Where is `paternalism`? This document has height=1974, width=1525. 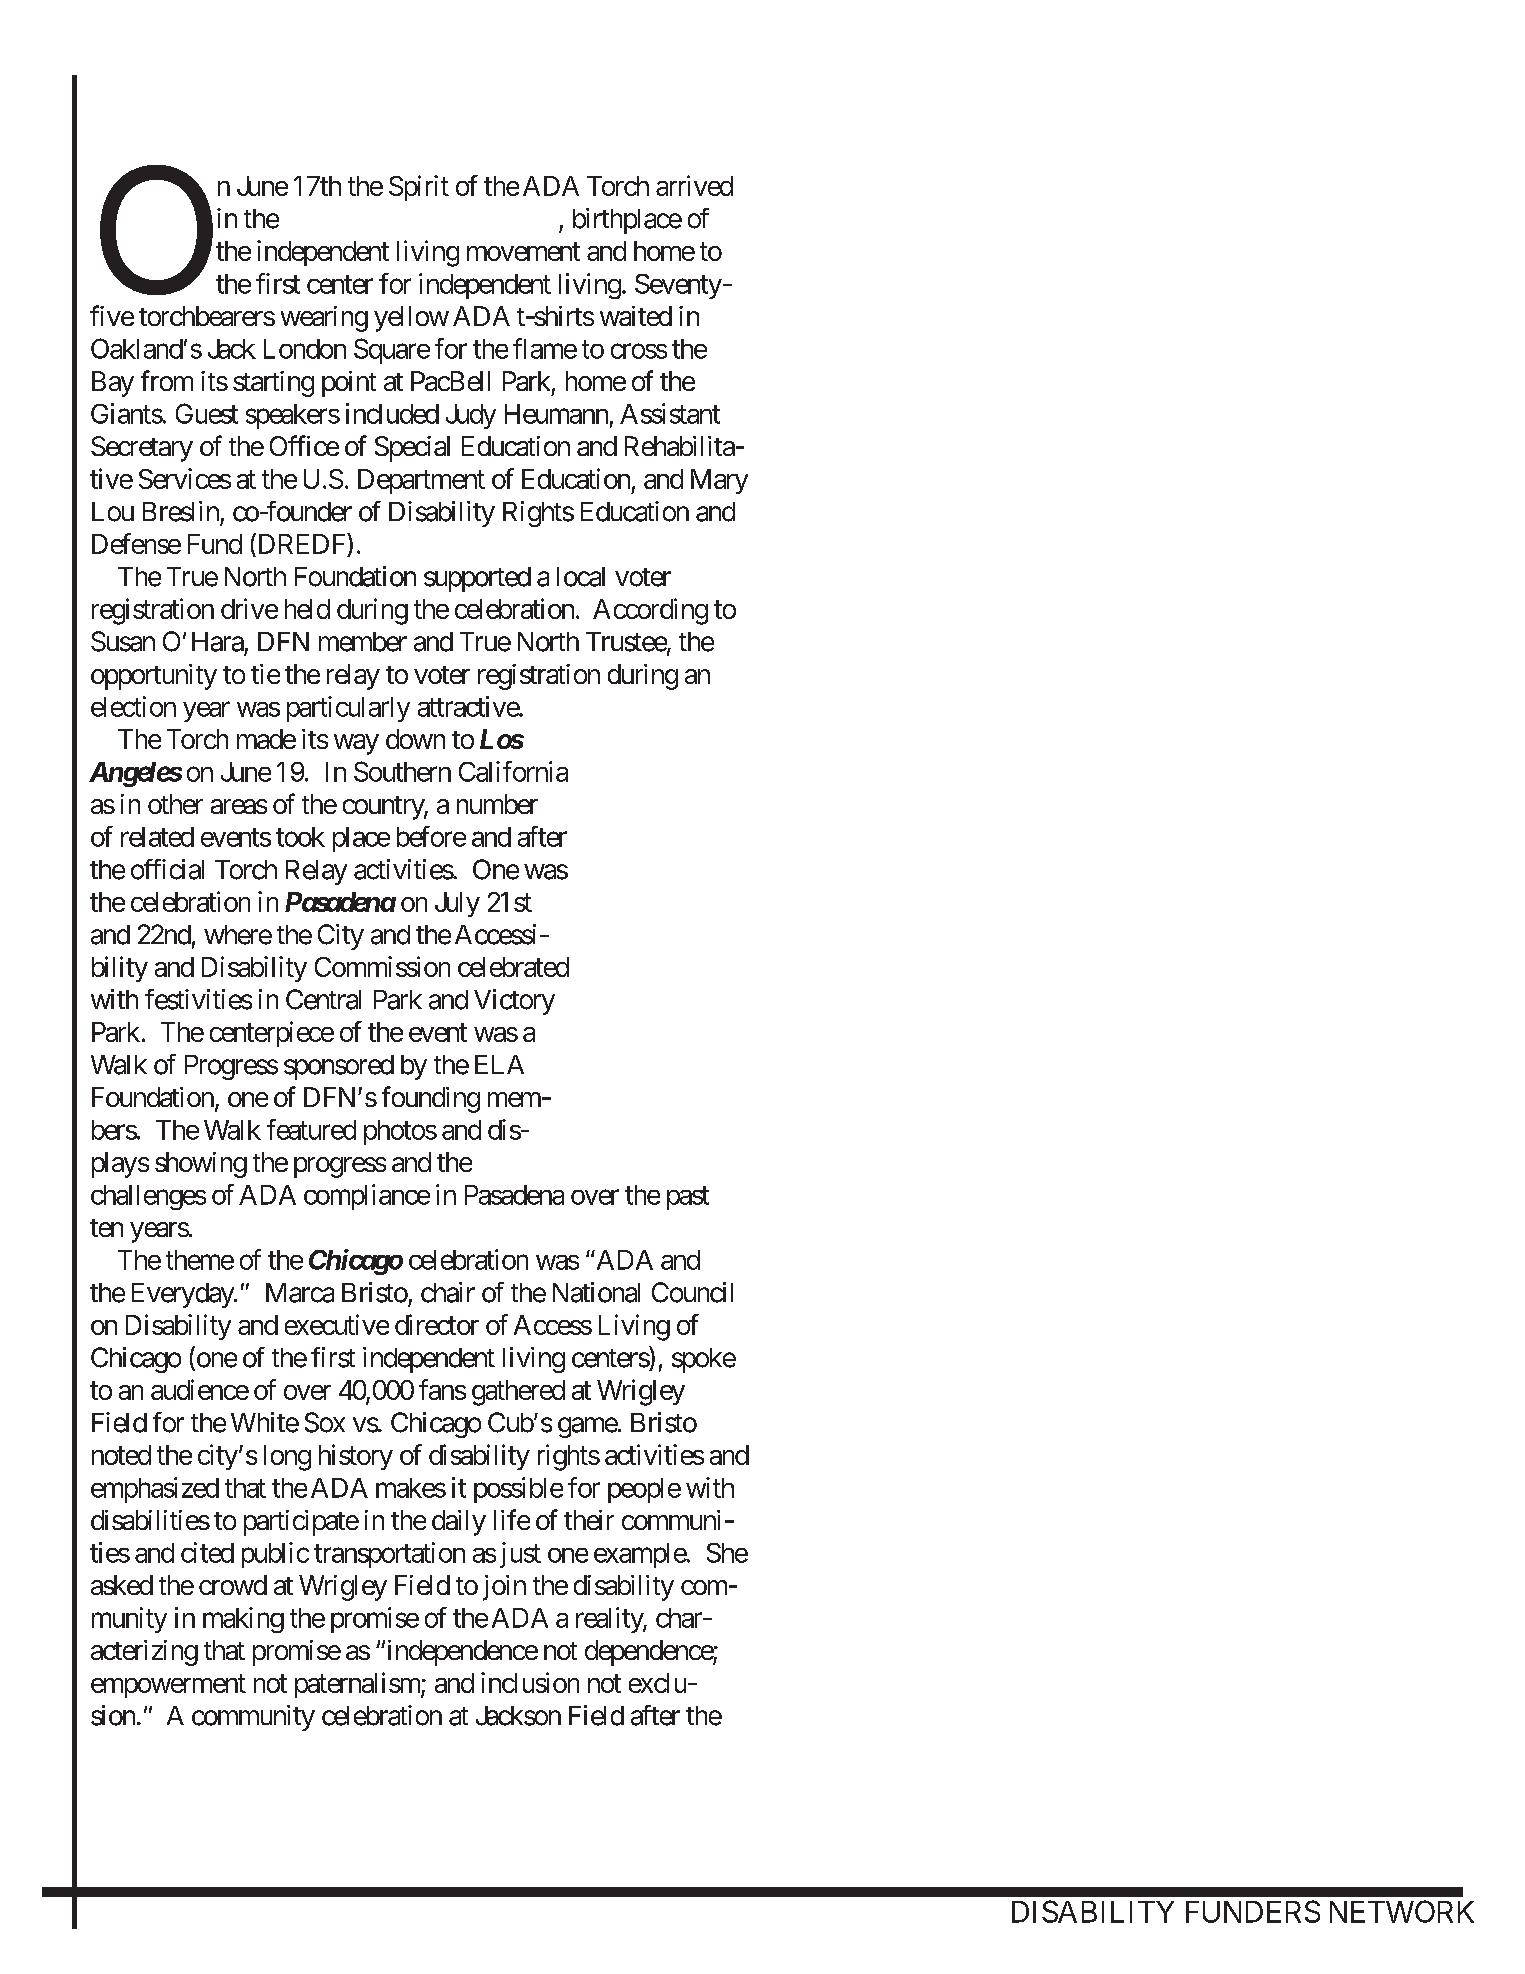
paternalism is located at coordinates (358, 1685).
